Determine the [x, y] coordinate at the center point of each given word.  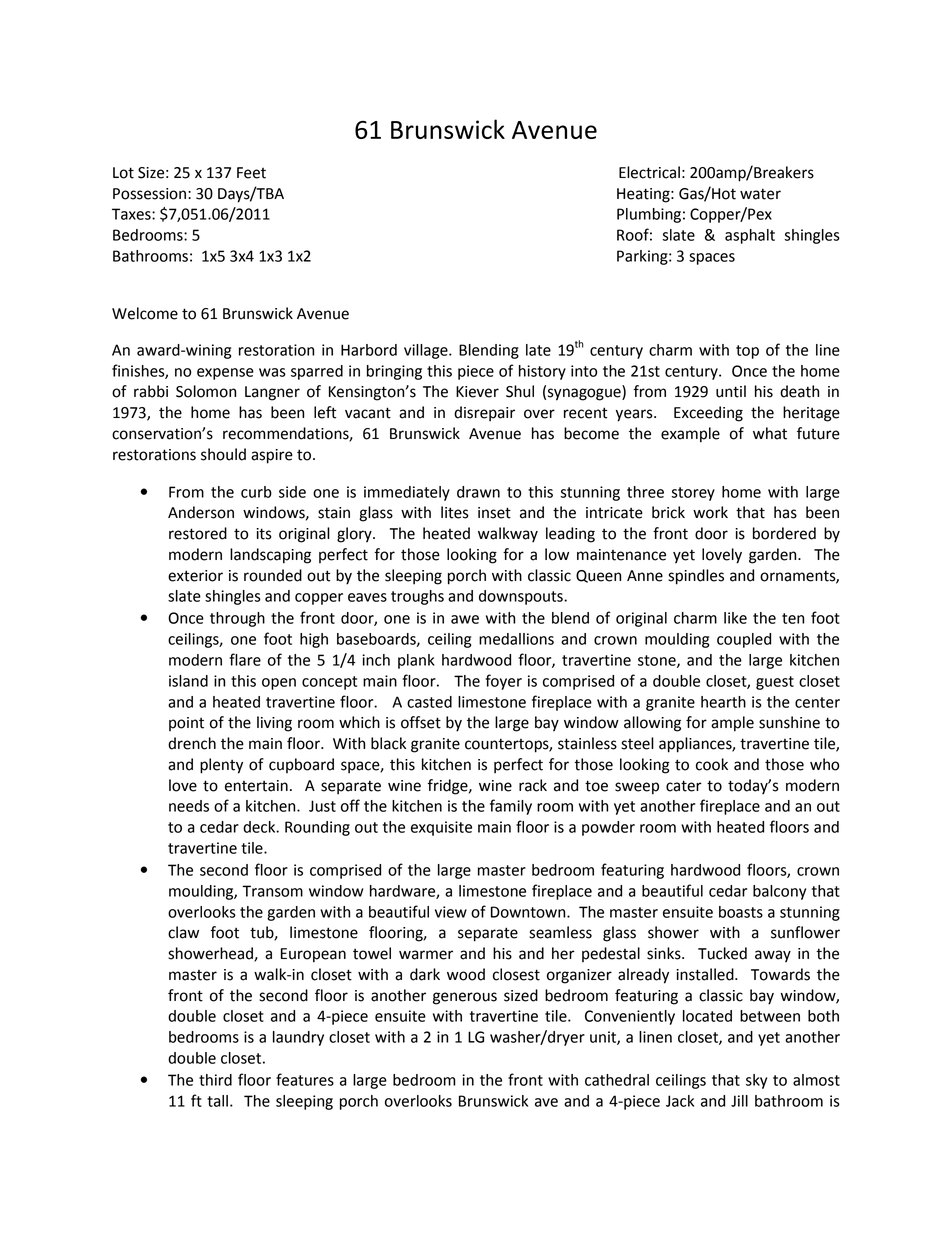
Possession [149, 194]
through [237, 619]
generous [465, 998]
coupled [744, 640]
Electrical [649, 172]
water [760, 194]
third [215, 1080]
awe [465, 619]
